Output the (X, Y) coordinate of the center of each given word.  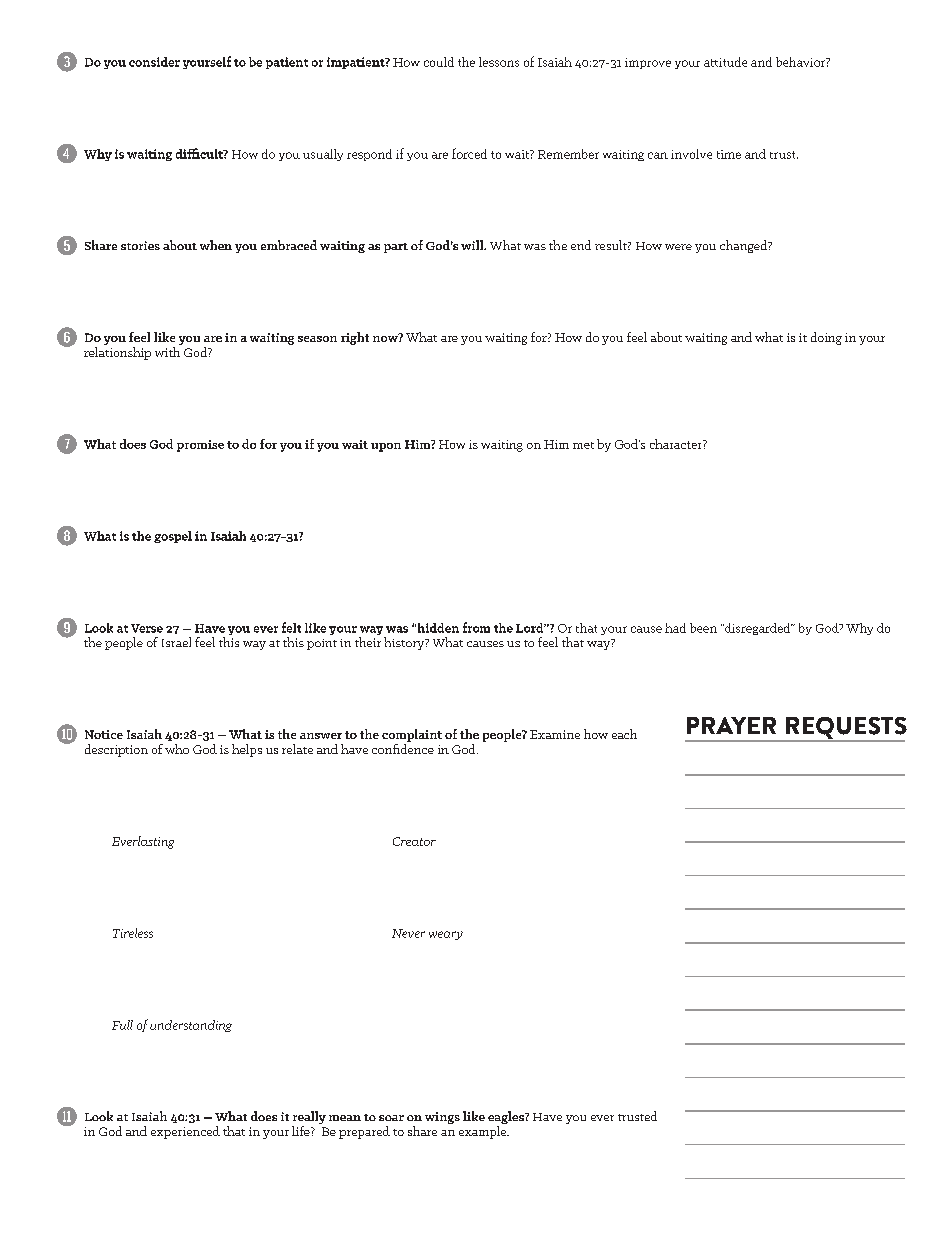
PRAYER (731, 725)
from (476, 627)
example (484, 1132)
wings (442, 1118)
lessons (499, 62)
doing (826, 338)
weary (446, 935)
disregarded (758, 629)
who (177, 749)
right (355, 338)
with (167, 352)
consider (154, 62)
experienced (185, 1132)
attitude (725, 62)
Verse (147, 628)
